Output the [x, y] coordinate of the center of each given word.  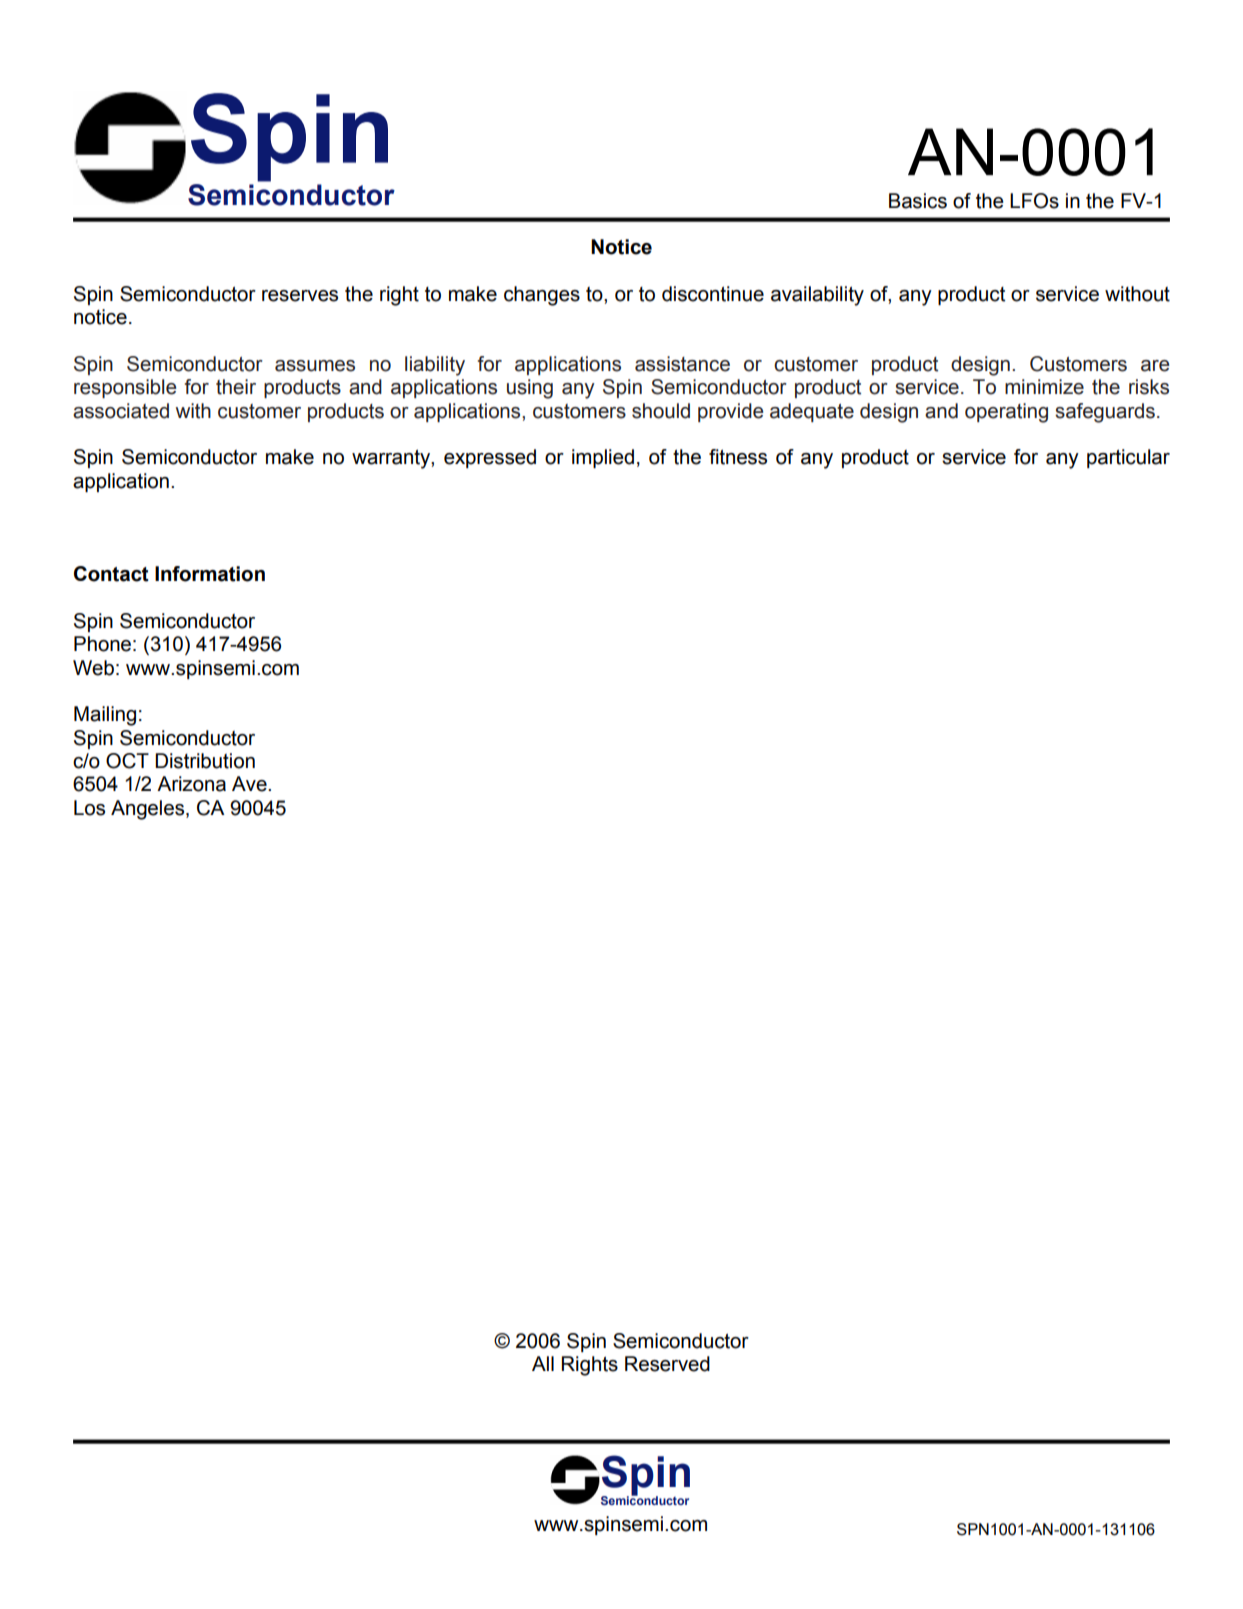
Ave [250, 784]
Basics [918, 201]
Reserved [667, 1364]
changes [542, 296]
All [543, 1363]
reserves [300, 296]
